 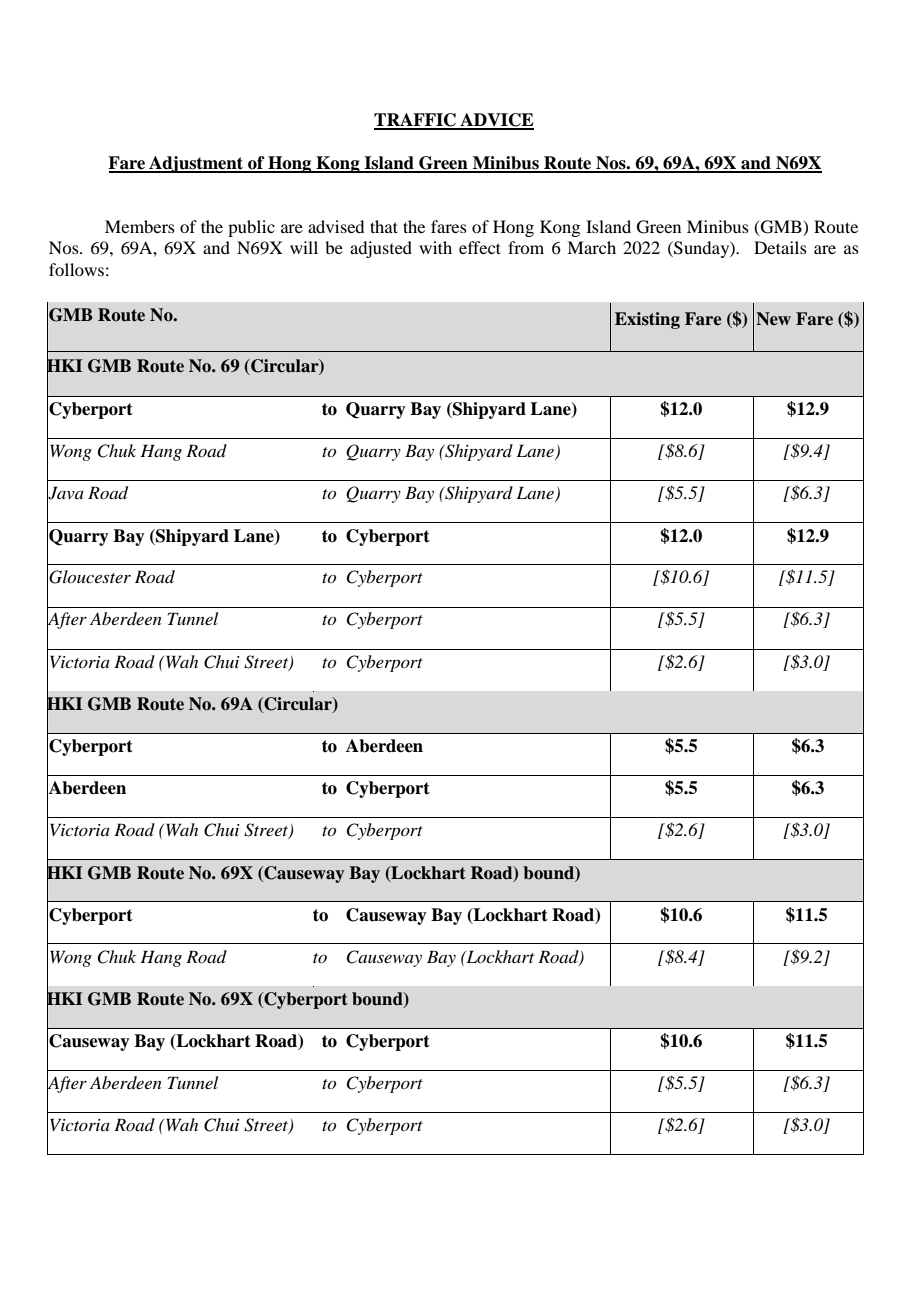 I want to click on TRAFFIC, so click(x=416, y=121).
